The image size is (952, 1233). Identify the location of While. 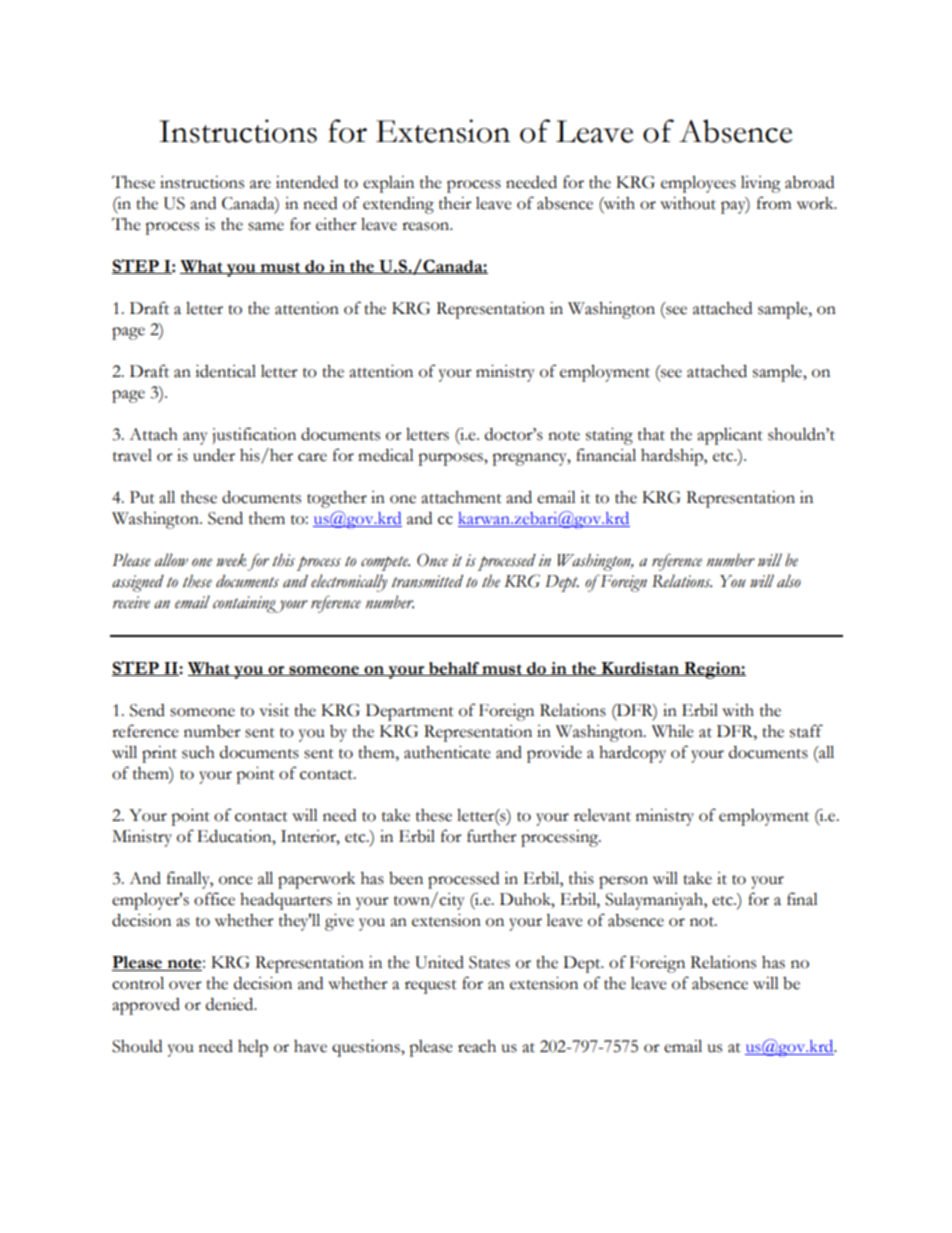
(673, 731).
